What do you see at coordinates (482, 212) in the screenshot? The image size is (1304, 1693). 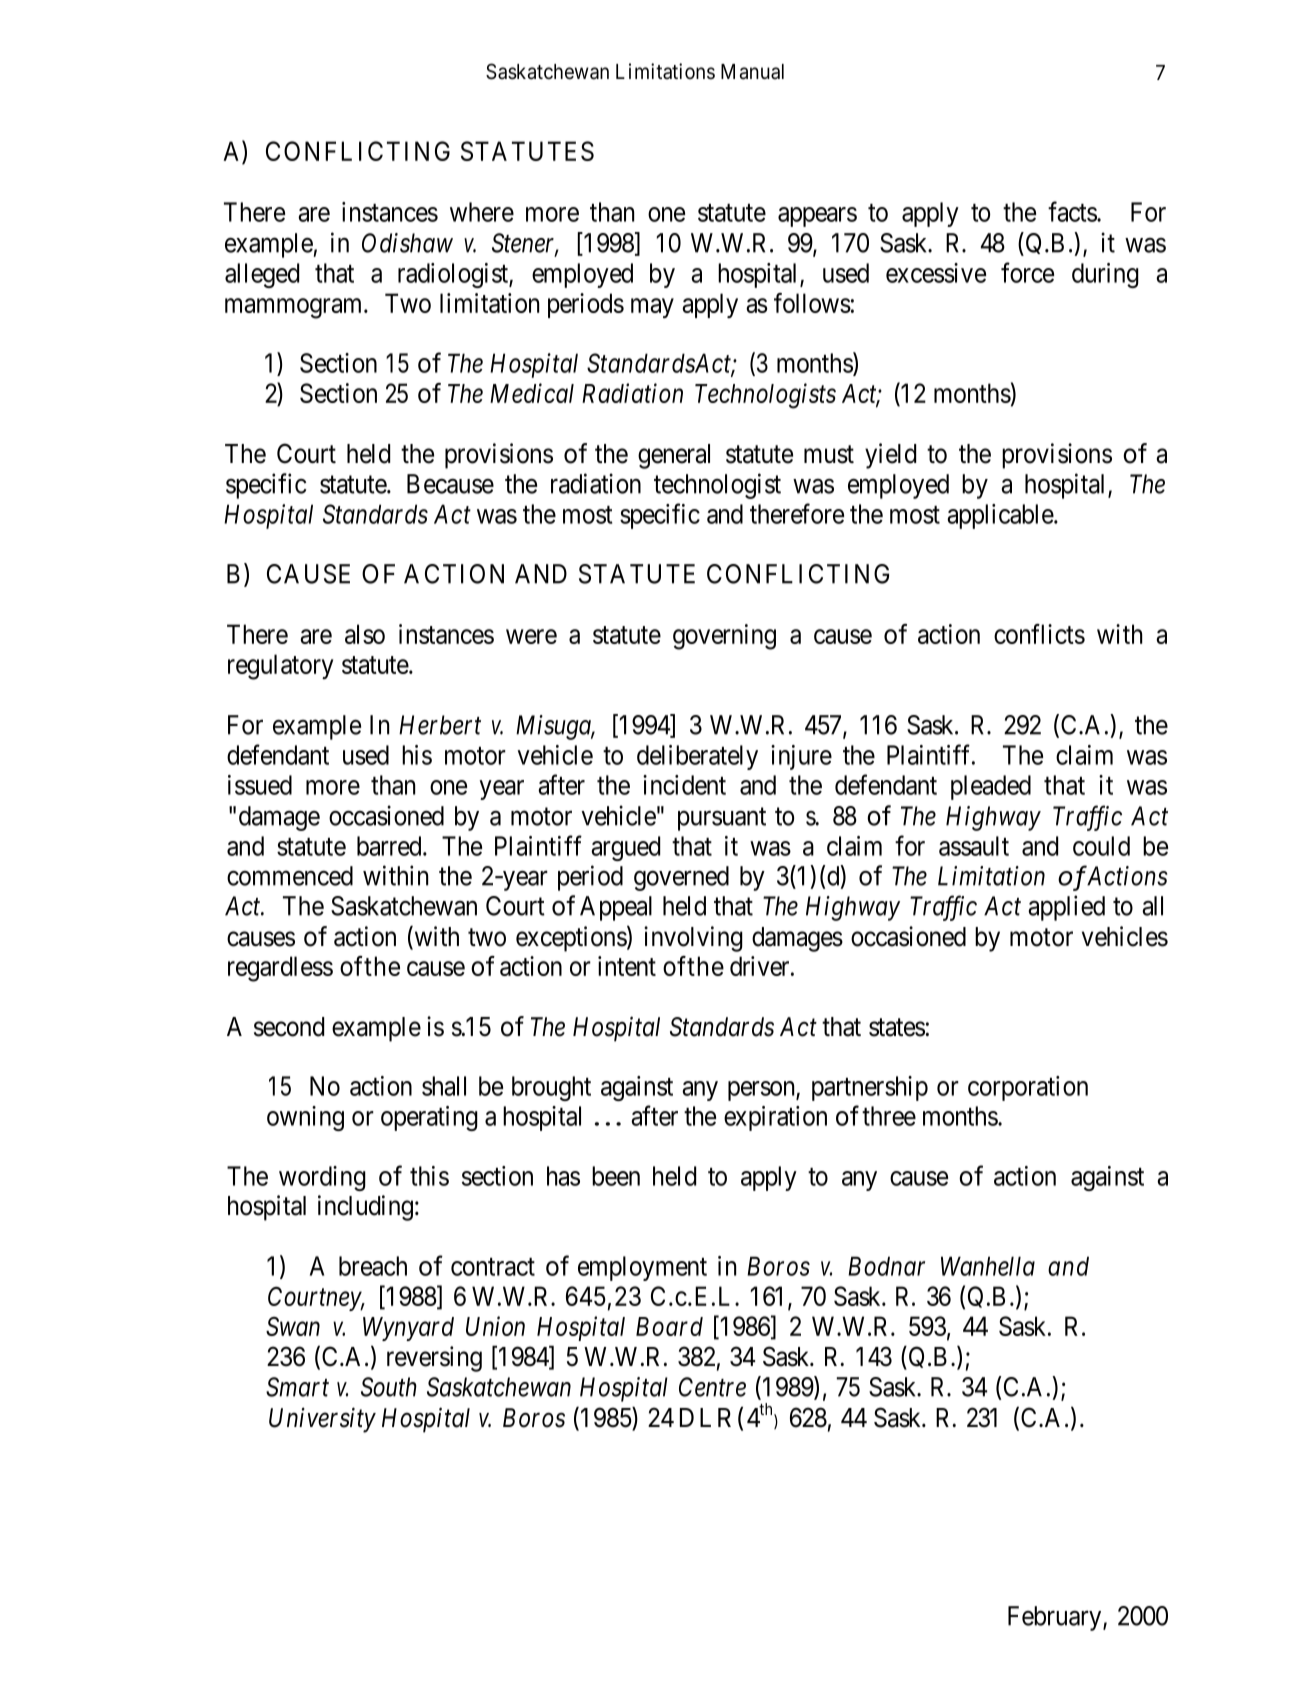 I see `where` at bounding box center [482, 212].
